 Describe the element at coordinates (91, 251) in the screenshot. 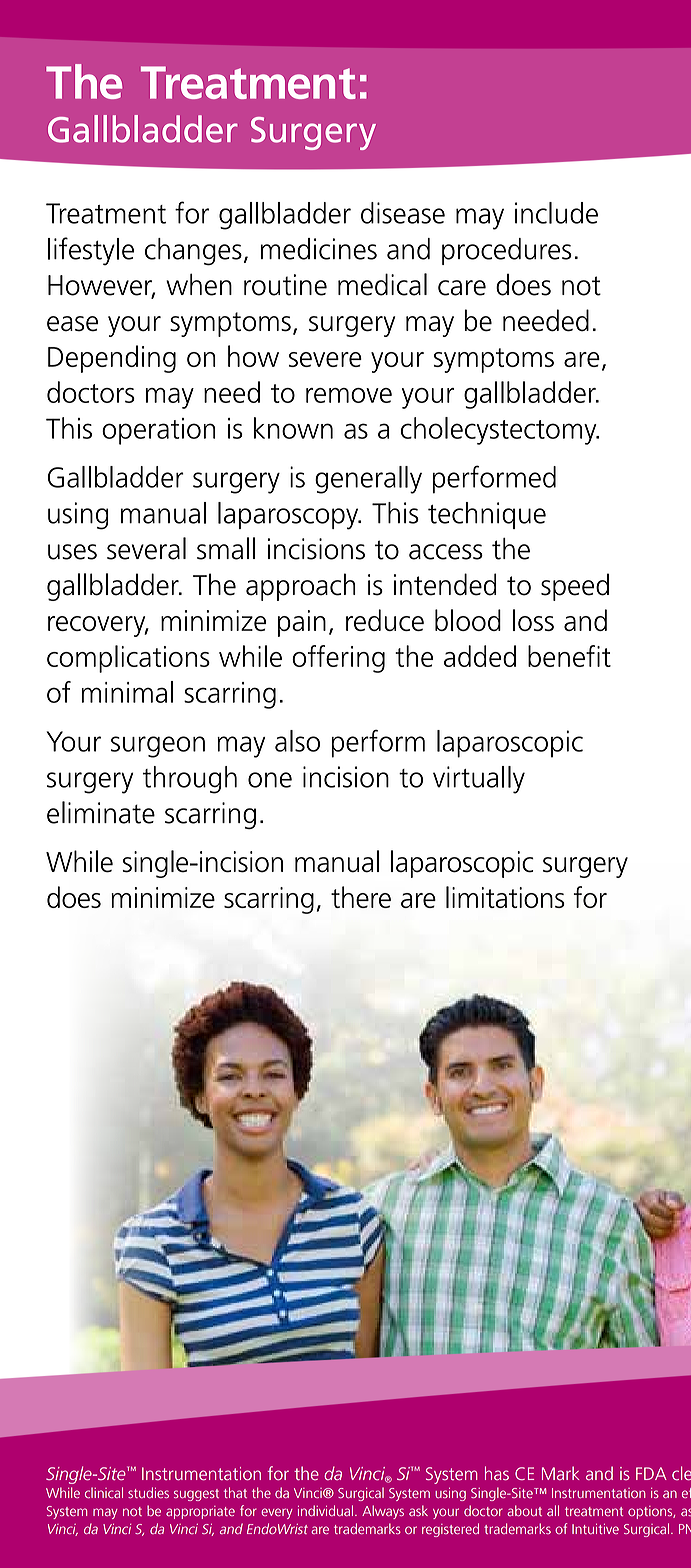

I see `lifestyle` at that location.
